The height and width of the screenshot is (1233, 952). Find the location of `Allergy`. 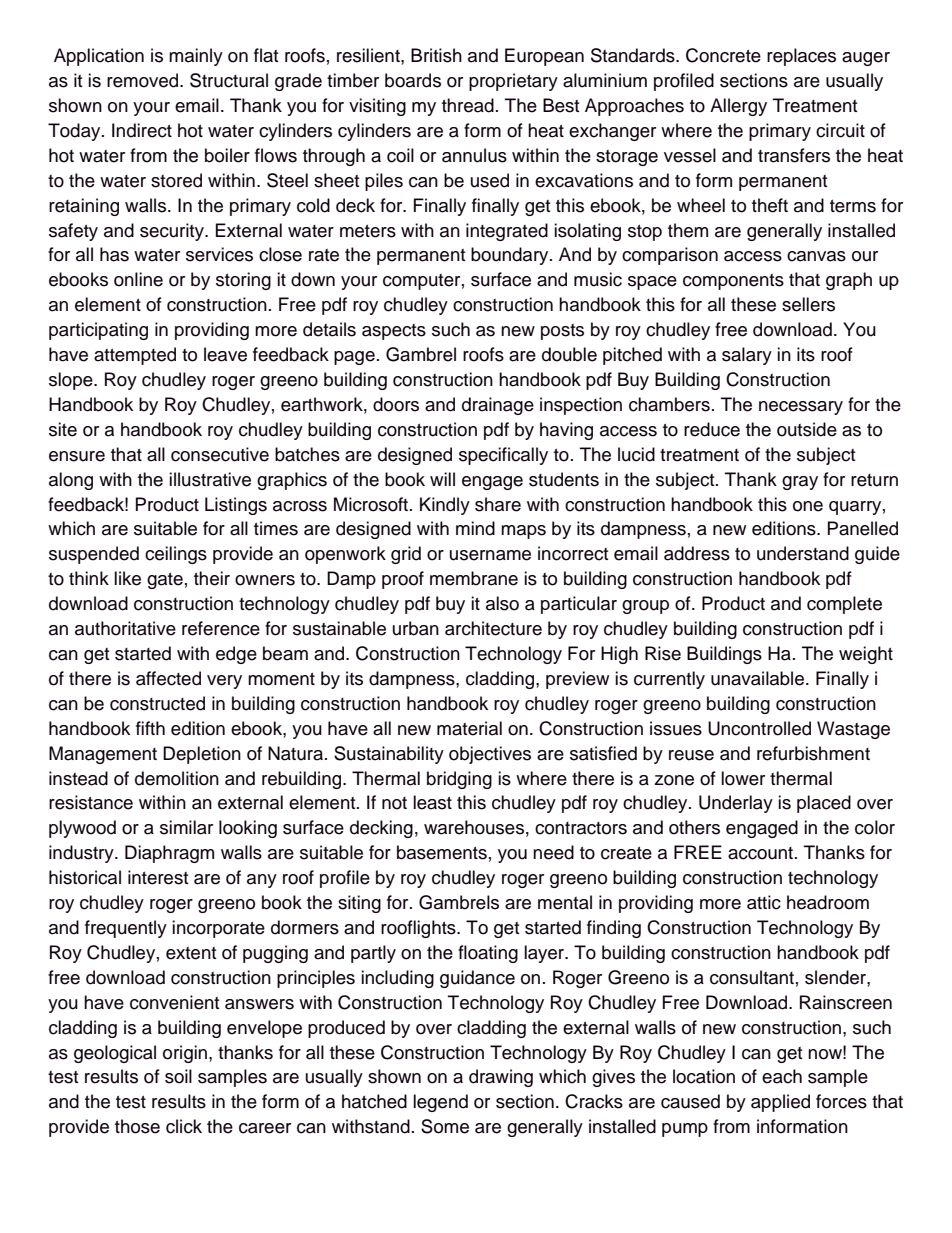

Allergy is located at coordinates (738, 107).
